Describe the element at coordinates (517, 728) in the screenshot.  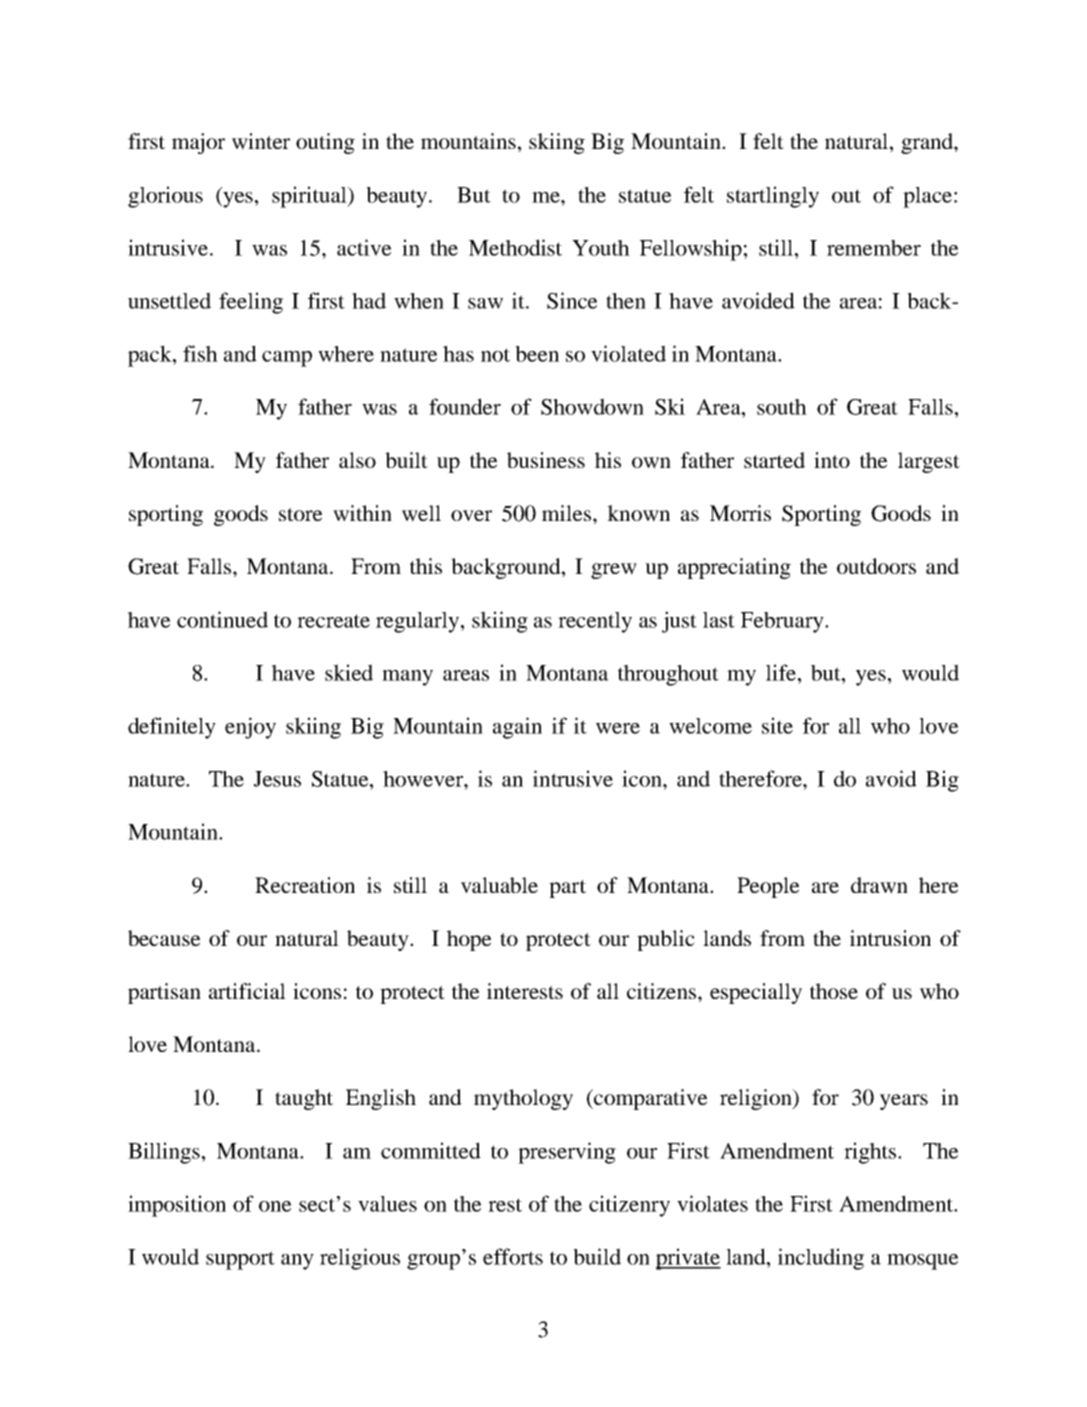
I see `again` at that location.
